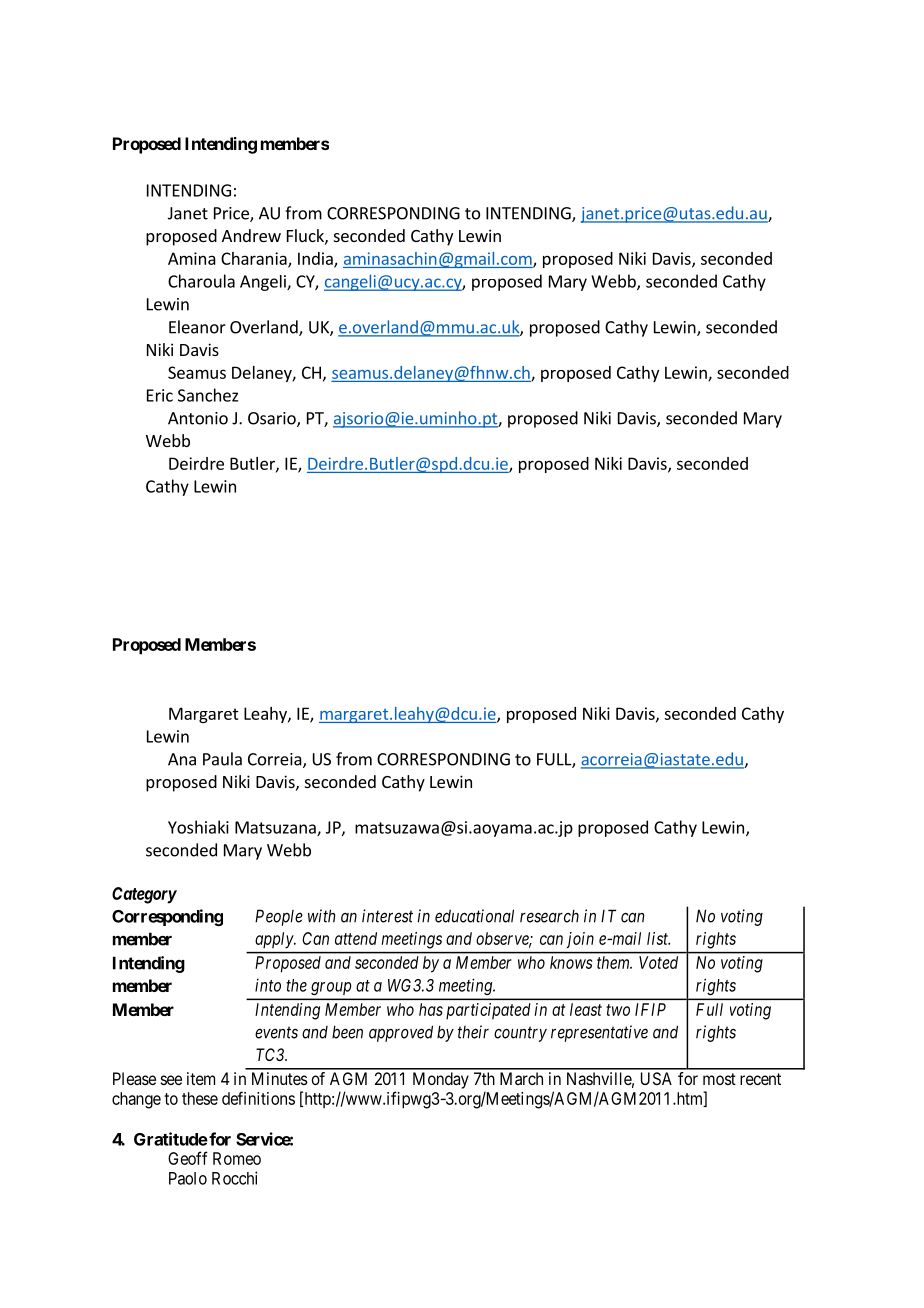 This image has height=1308, width=924. Describe the element at coordinates (474, 916) in the image. I see `educational` at that location.
